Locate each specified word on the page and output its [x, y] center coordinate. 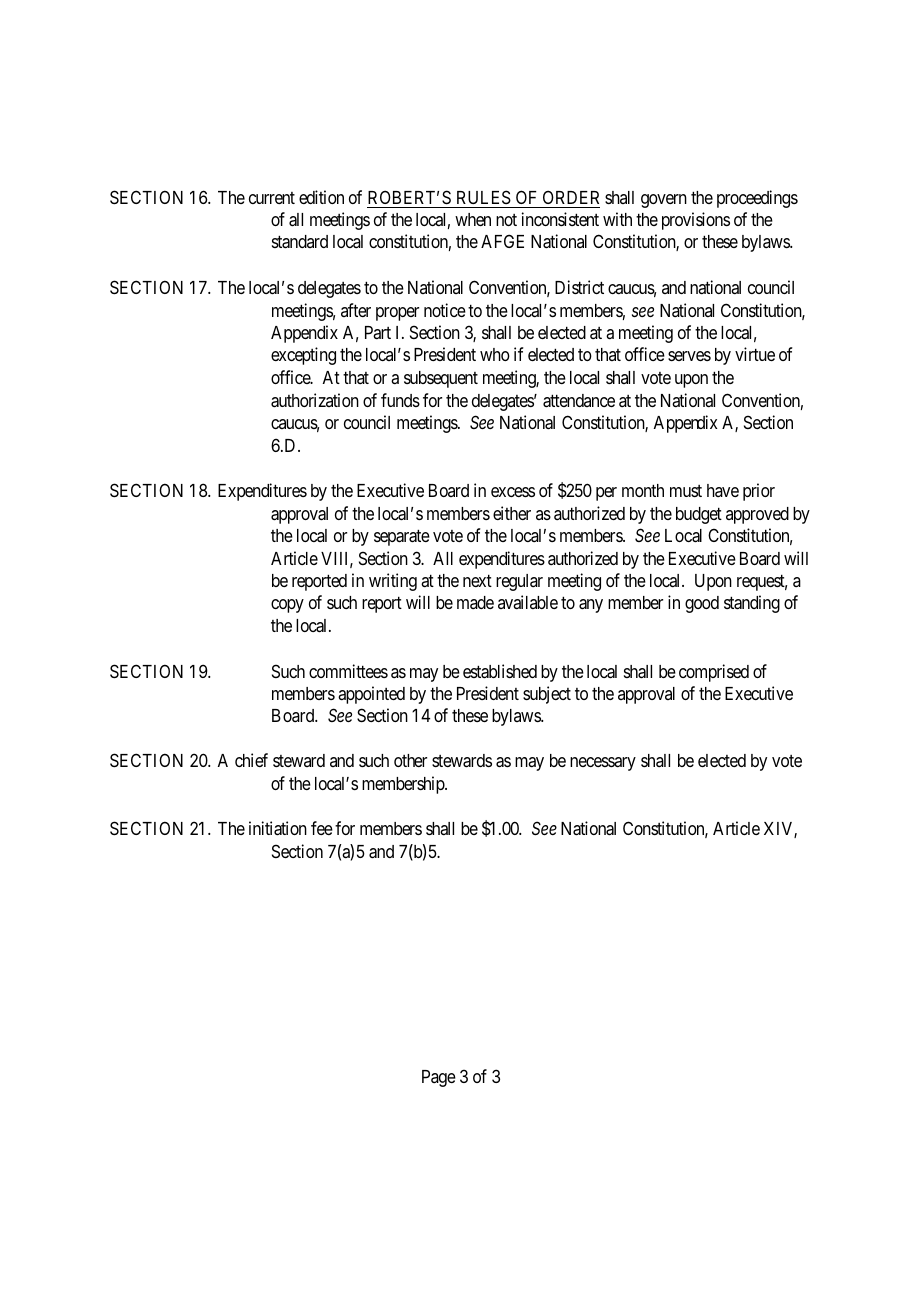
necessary [603, 764]
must [686, 491]
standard [300, 242]
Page [439, 1078]
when [473, 219]
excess [513, 492]
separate [402, 537]
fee [322, 828]
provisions [696, 221]
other [410, 760]
